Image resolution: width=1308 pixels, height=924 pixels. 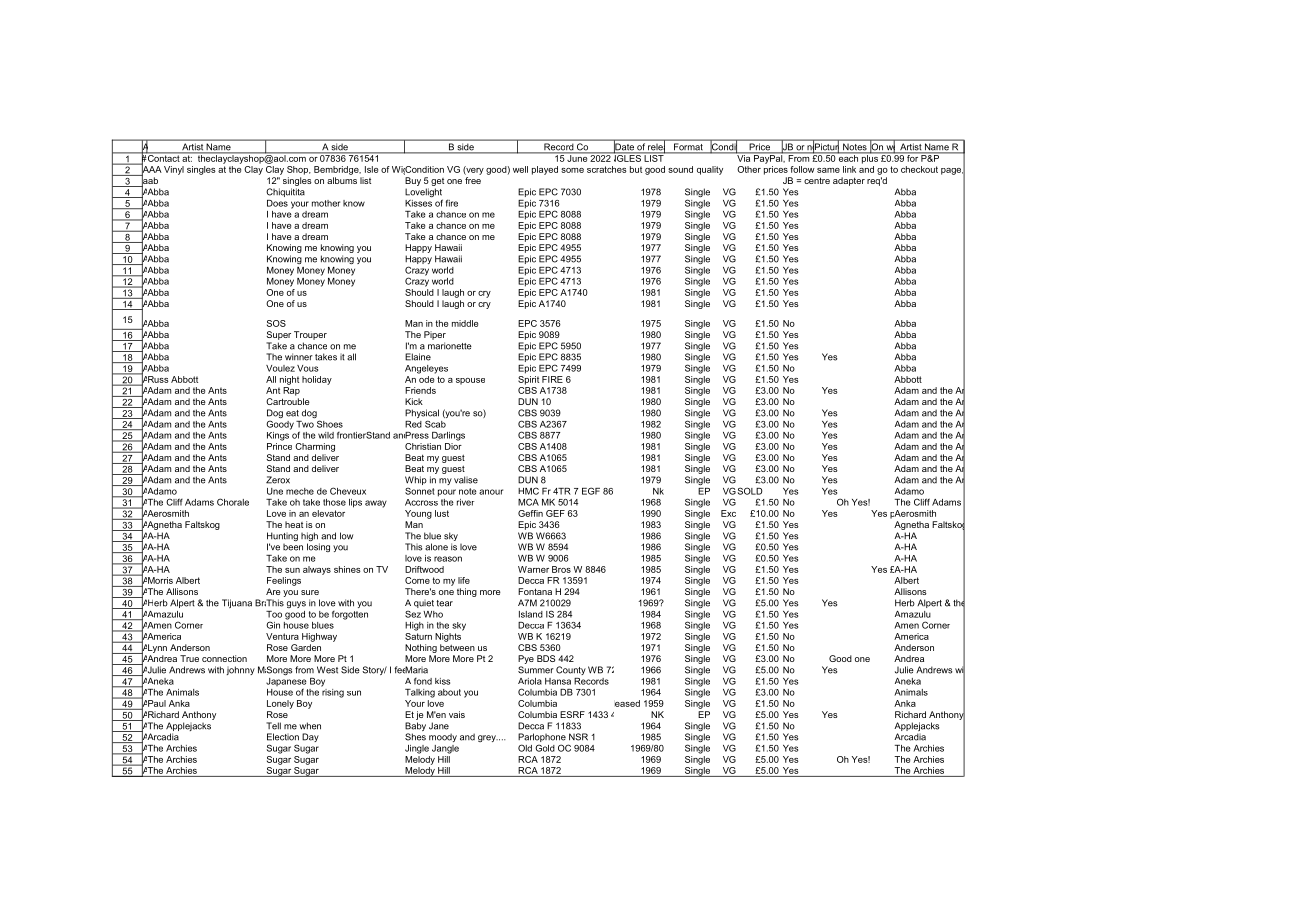 What do you see at coordinates (465, 323) in the document?
I see `middle` at bounding box center [465, 323].
